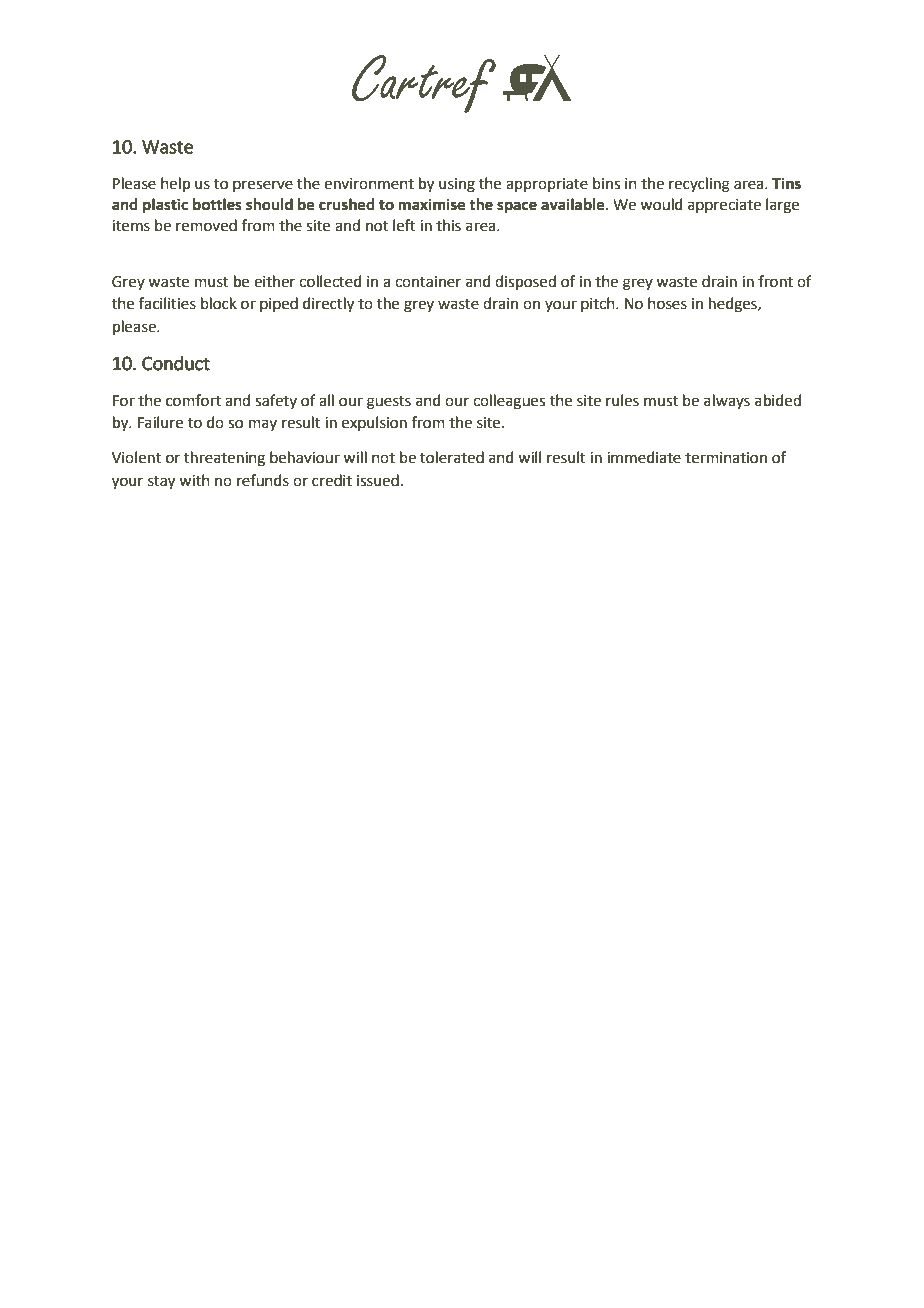 This screenshot has height=1308, width=924. What do you see at coordinates (457, 185) in the screenshot?
I see `using` at bounding box center [457, 185].
